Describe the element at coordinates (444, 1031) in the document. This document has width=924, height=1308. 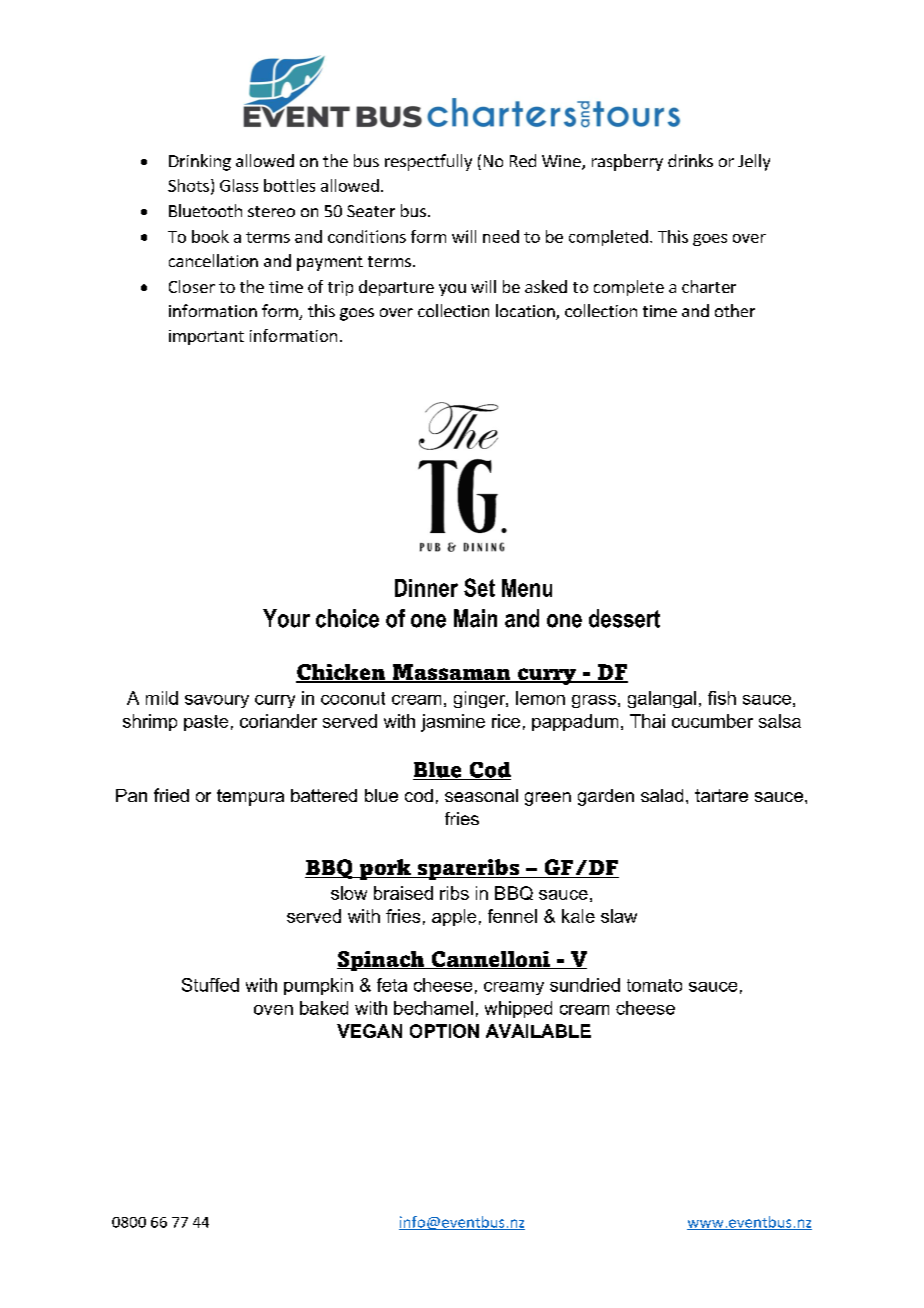
I see `OPTION` at that location.
